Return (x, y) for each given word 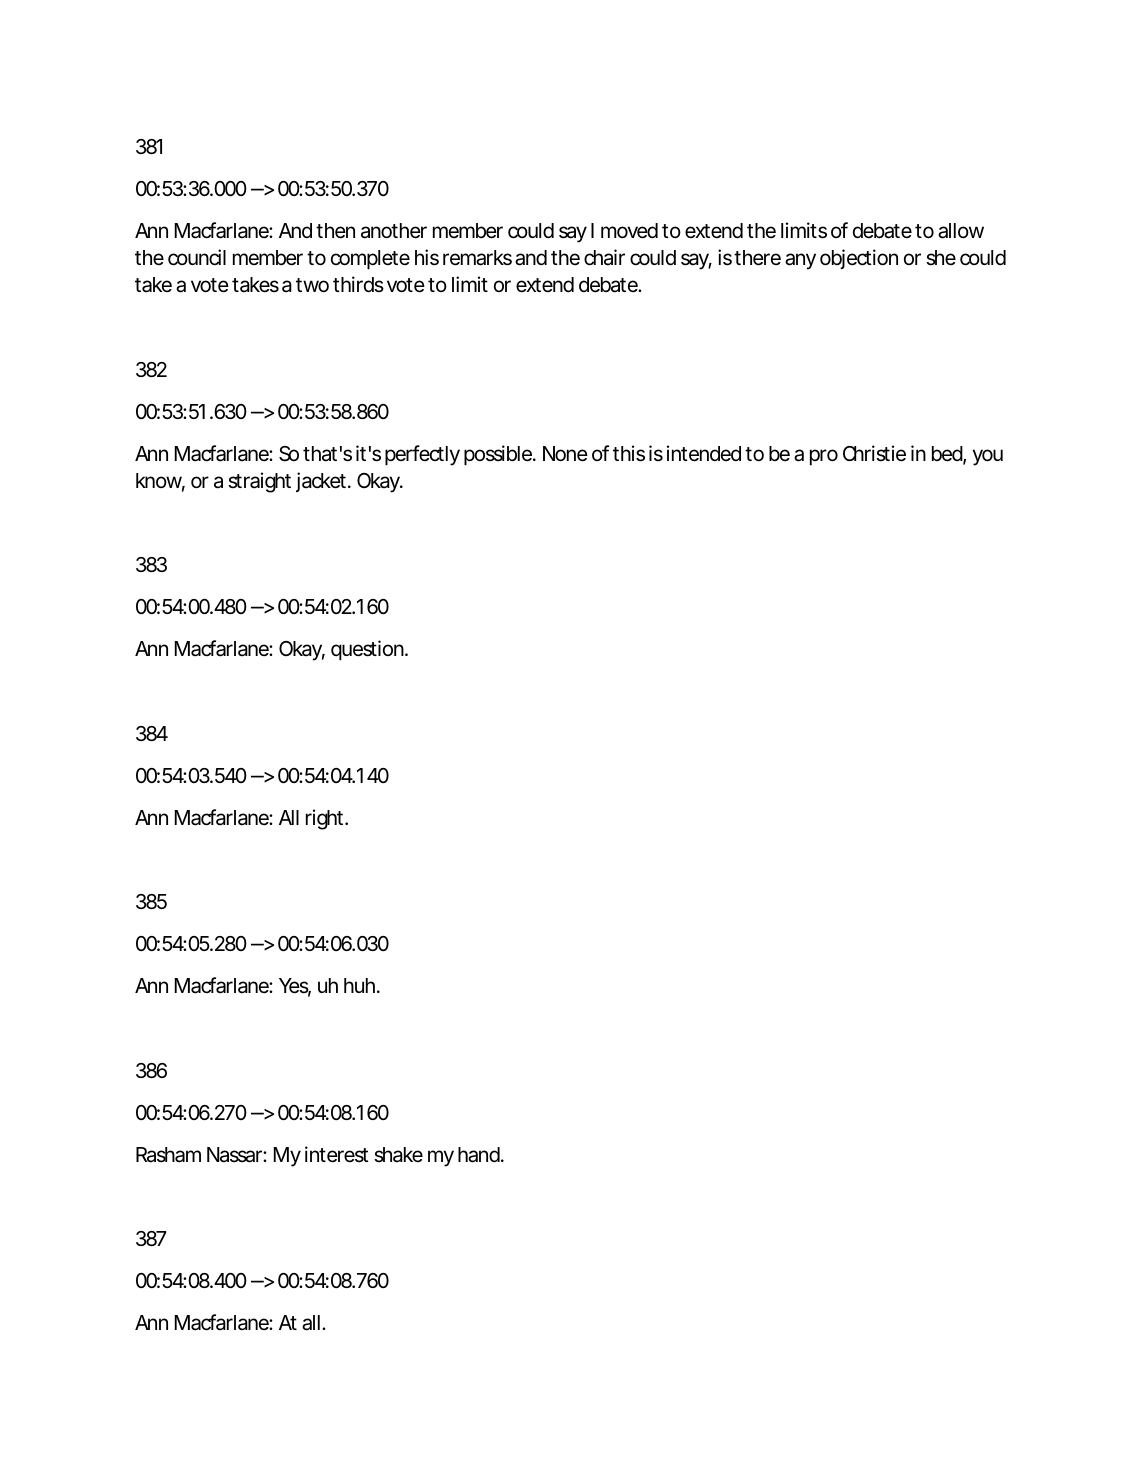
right (326, 819)
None (565, 454)
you (988, 457)
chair (604, 257)
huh (359, 985)
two (312, 285)
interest (337, 1154)
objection (859, 259)
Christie (874, 453)
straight (259, 482)
